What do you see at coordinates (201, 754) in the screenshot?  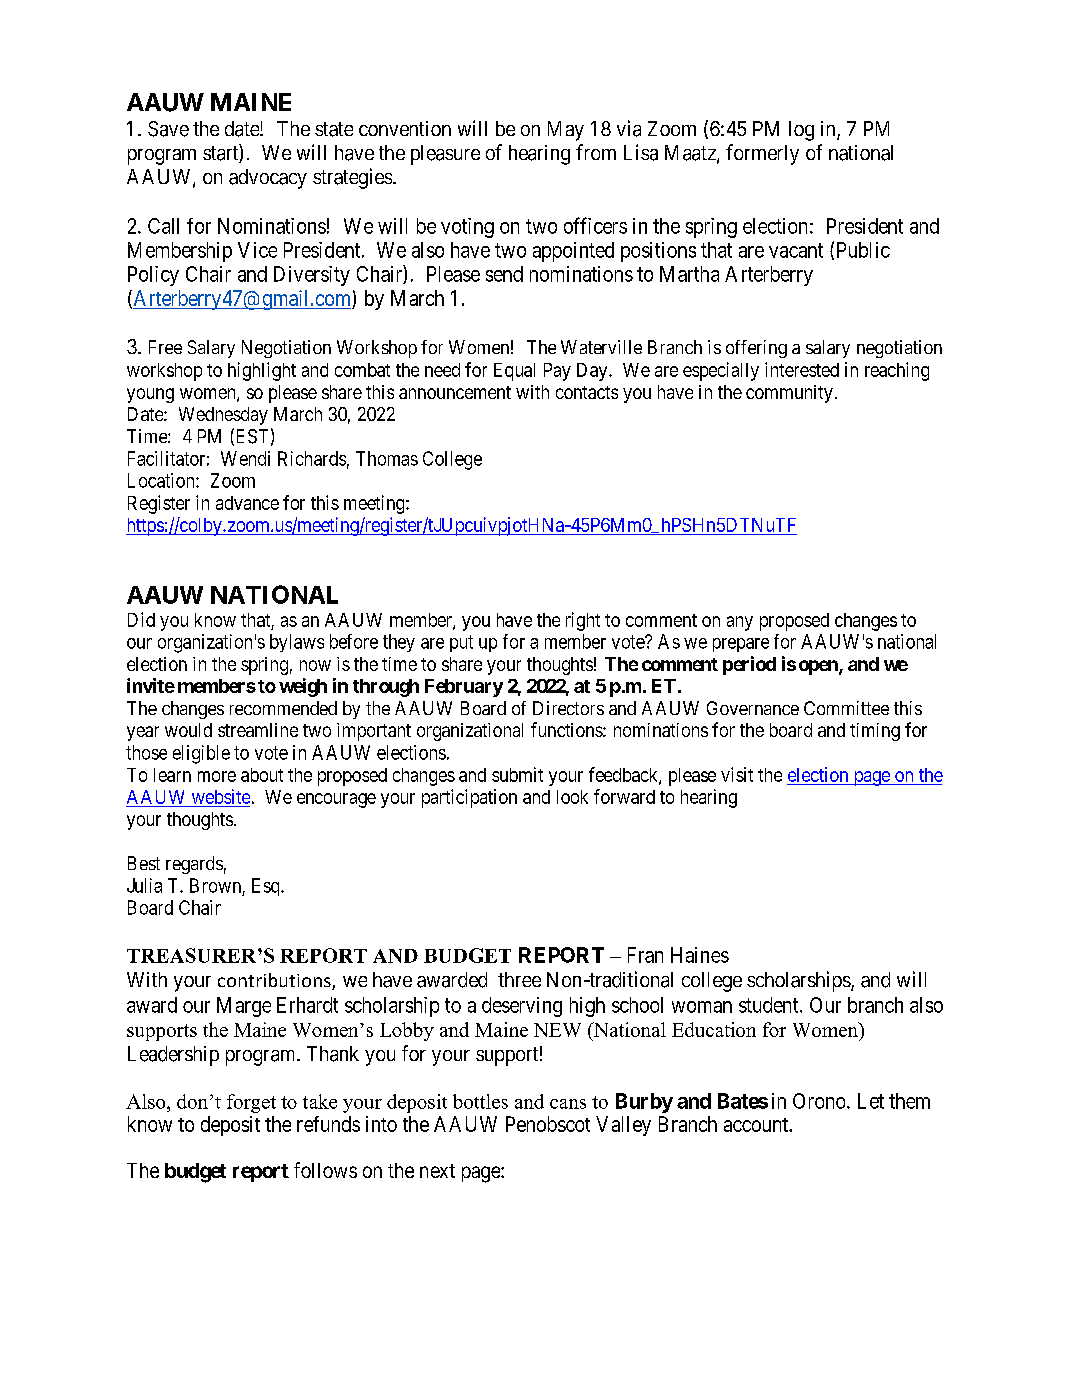 I see `eligible` at bounding box center [201, 754].
